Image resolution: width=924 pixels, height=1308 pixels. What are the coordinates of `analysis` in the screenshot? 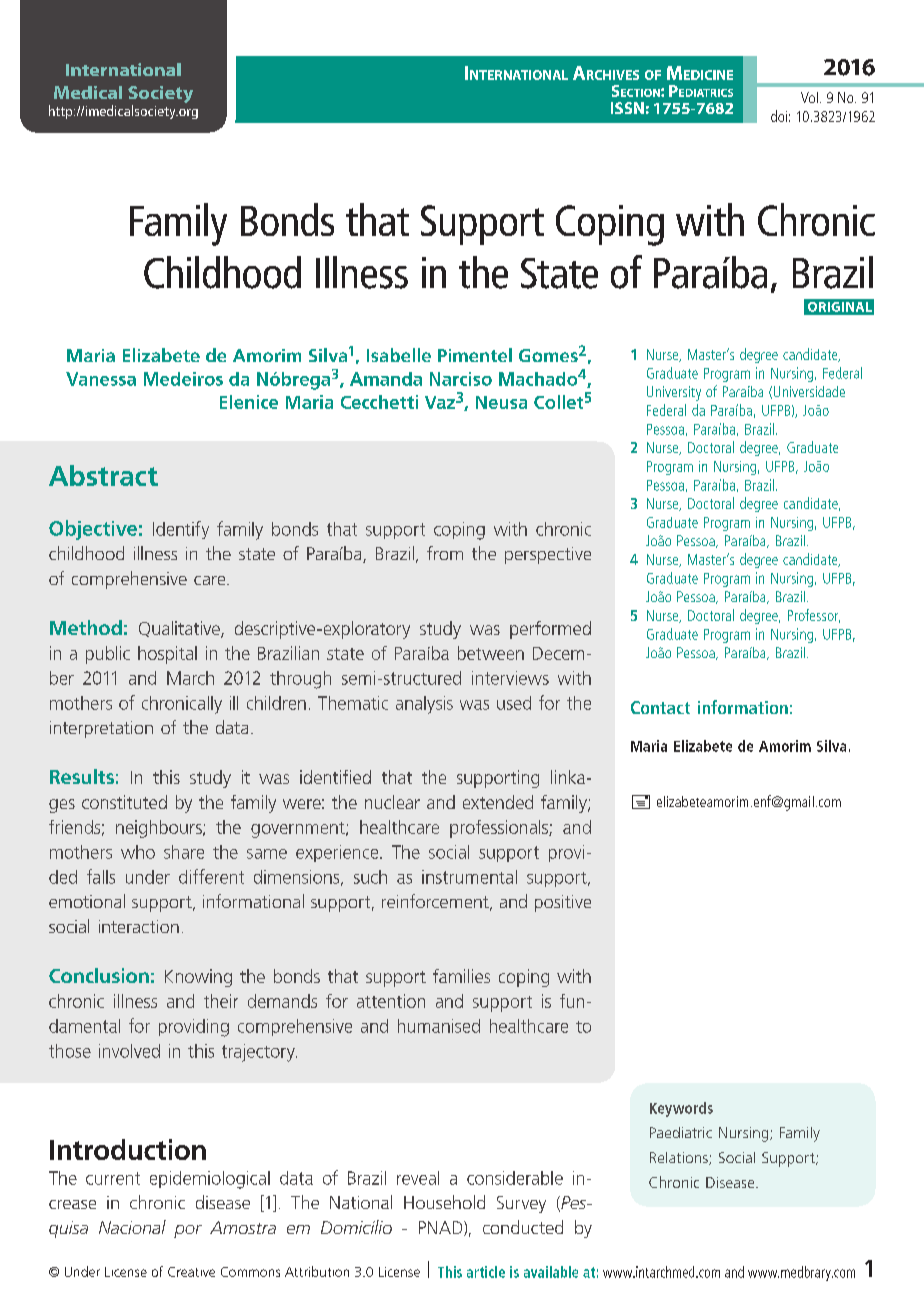 It's located at (424, 705).
